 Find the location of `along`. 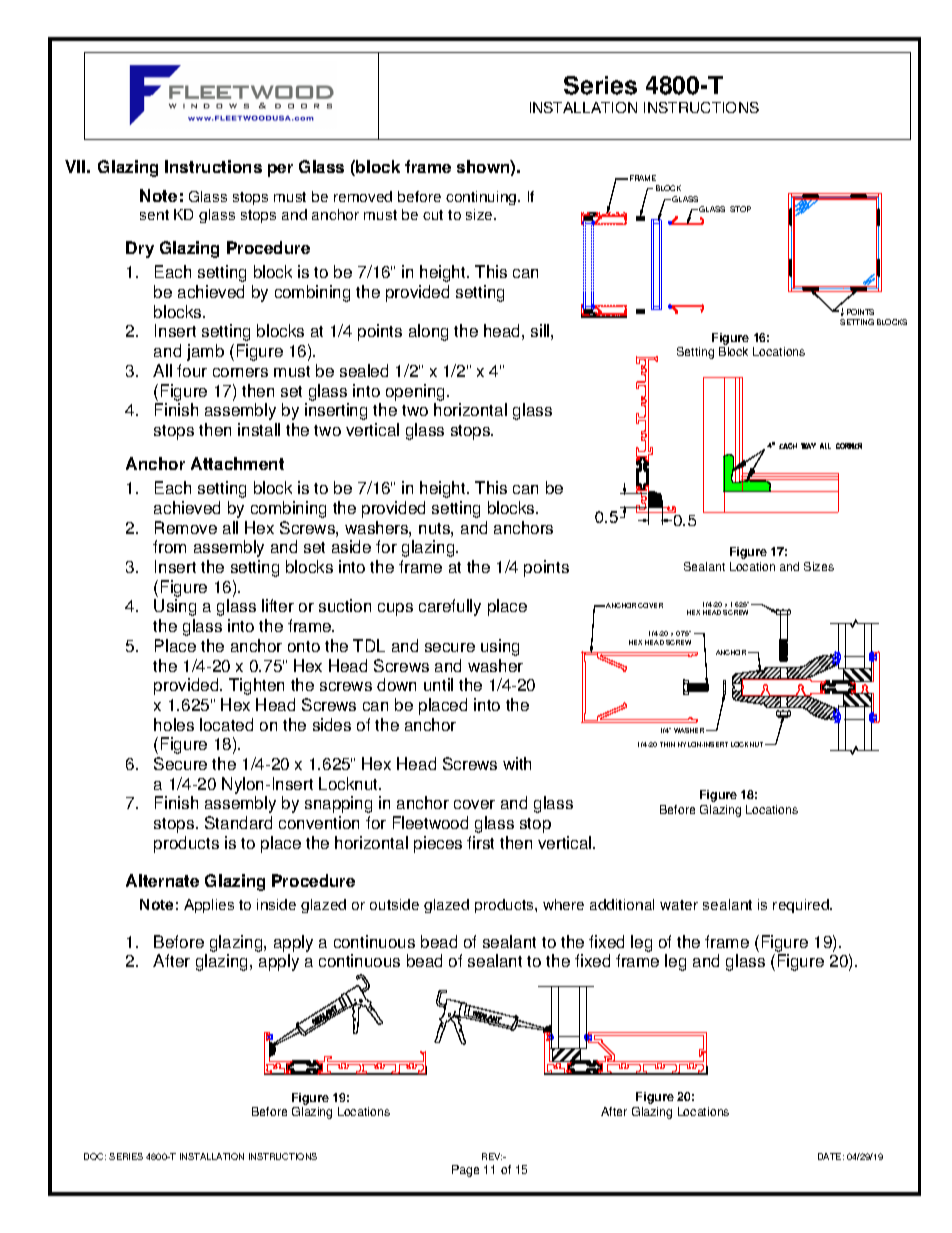

along is located at coordinates (428, 332).
